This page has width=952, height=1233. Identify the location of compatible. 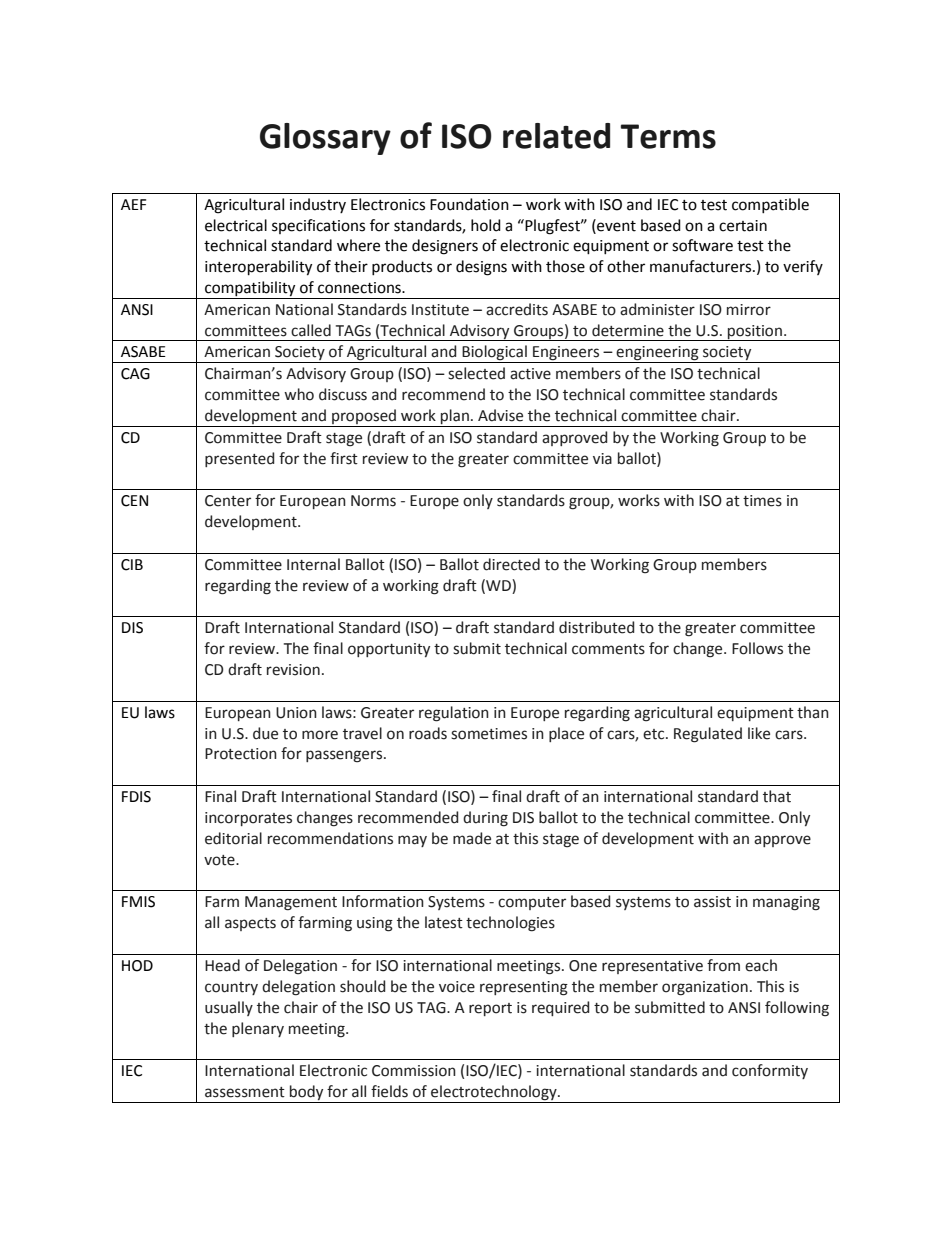
(770, 205).
